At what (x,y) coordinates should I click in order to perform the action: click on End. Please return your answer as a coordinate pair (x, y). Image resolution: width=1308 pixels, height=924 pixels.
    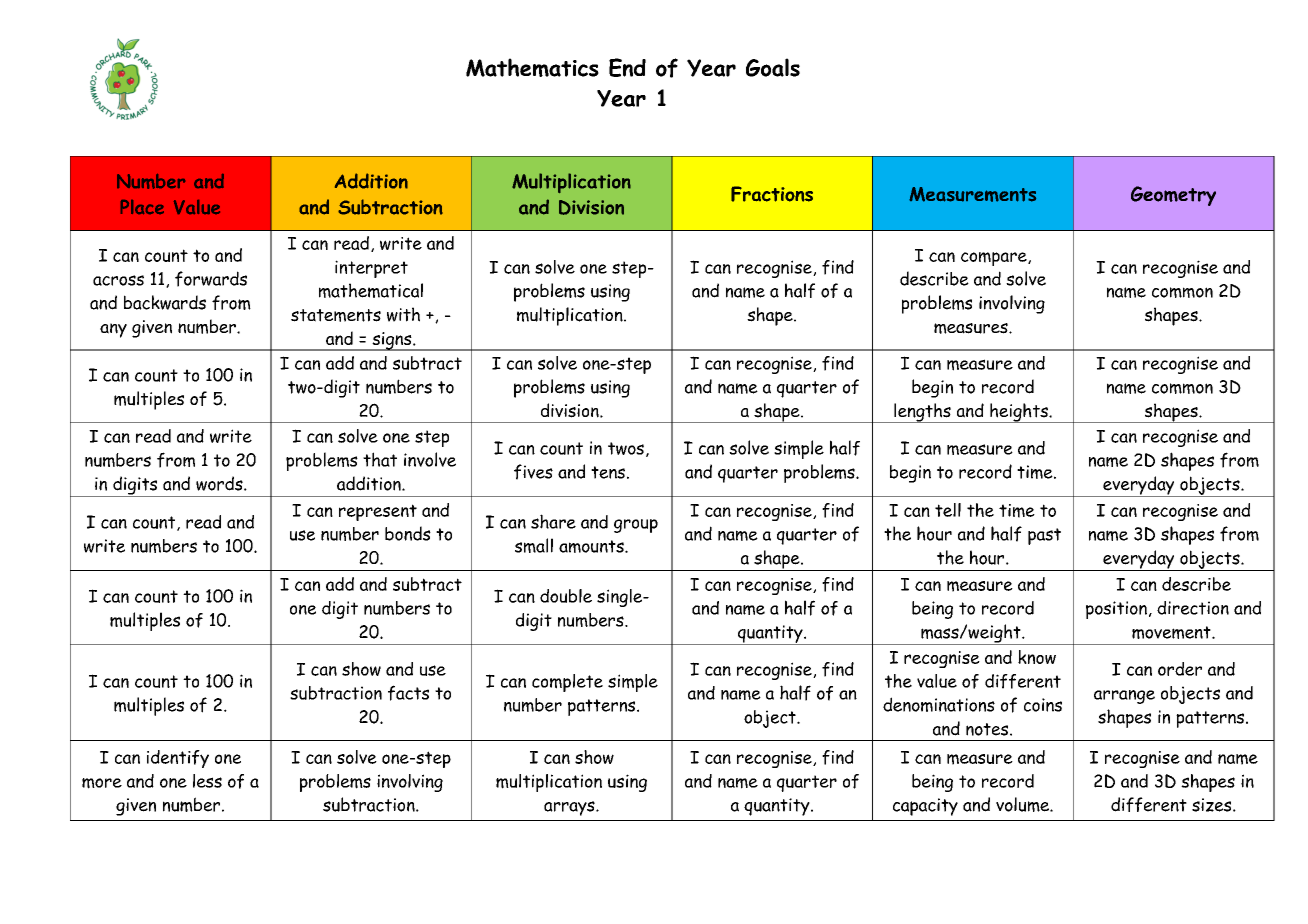
    Looking at the image, I should click on (627, 67).
